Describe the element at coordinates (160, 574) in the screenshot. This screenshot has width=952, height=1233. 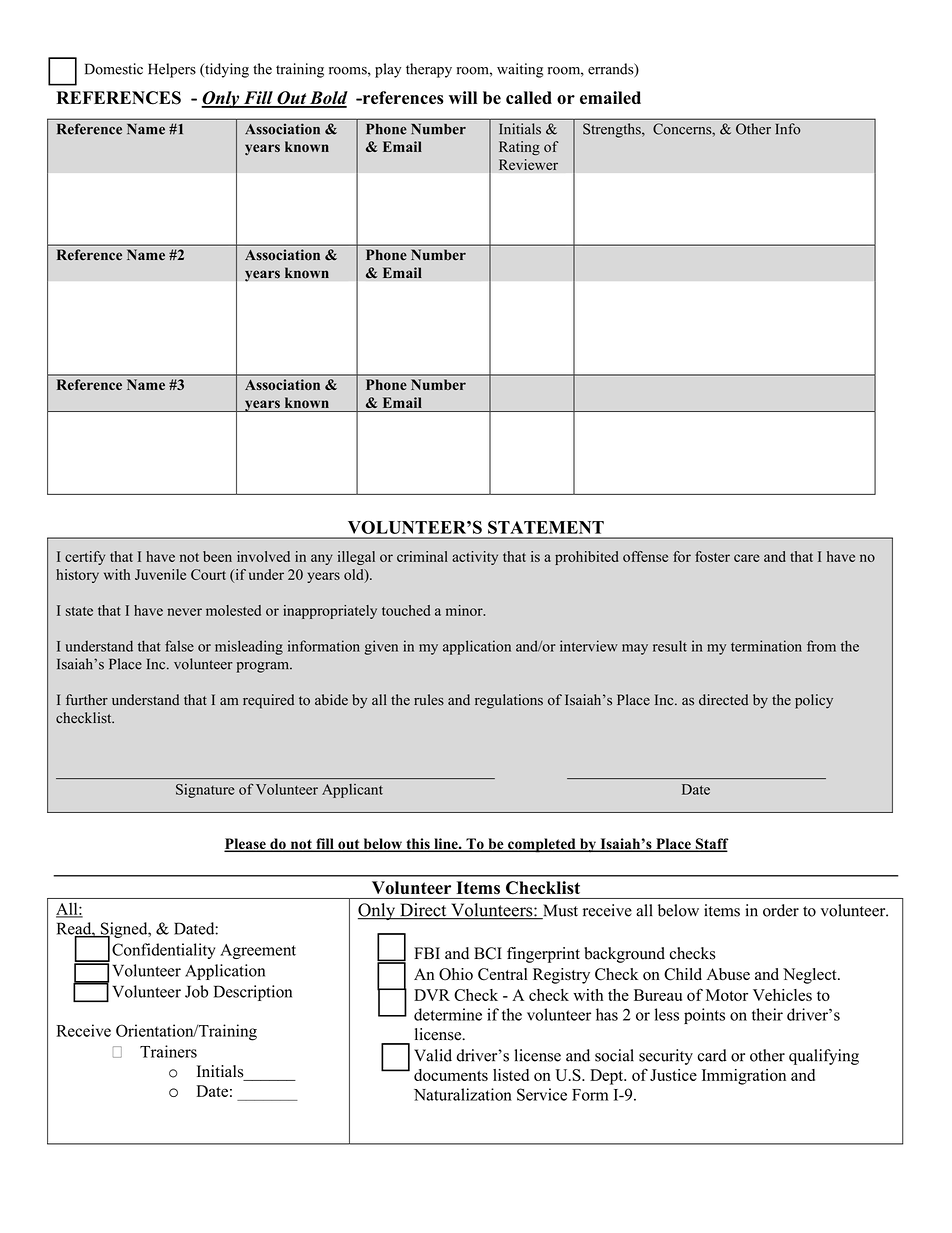
I see `Juvenile` at that location.
